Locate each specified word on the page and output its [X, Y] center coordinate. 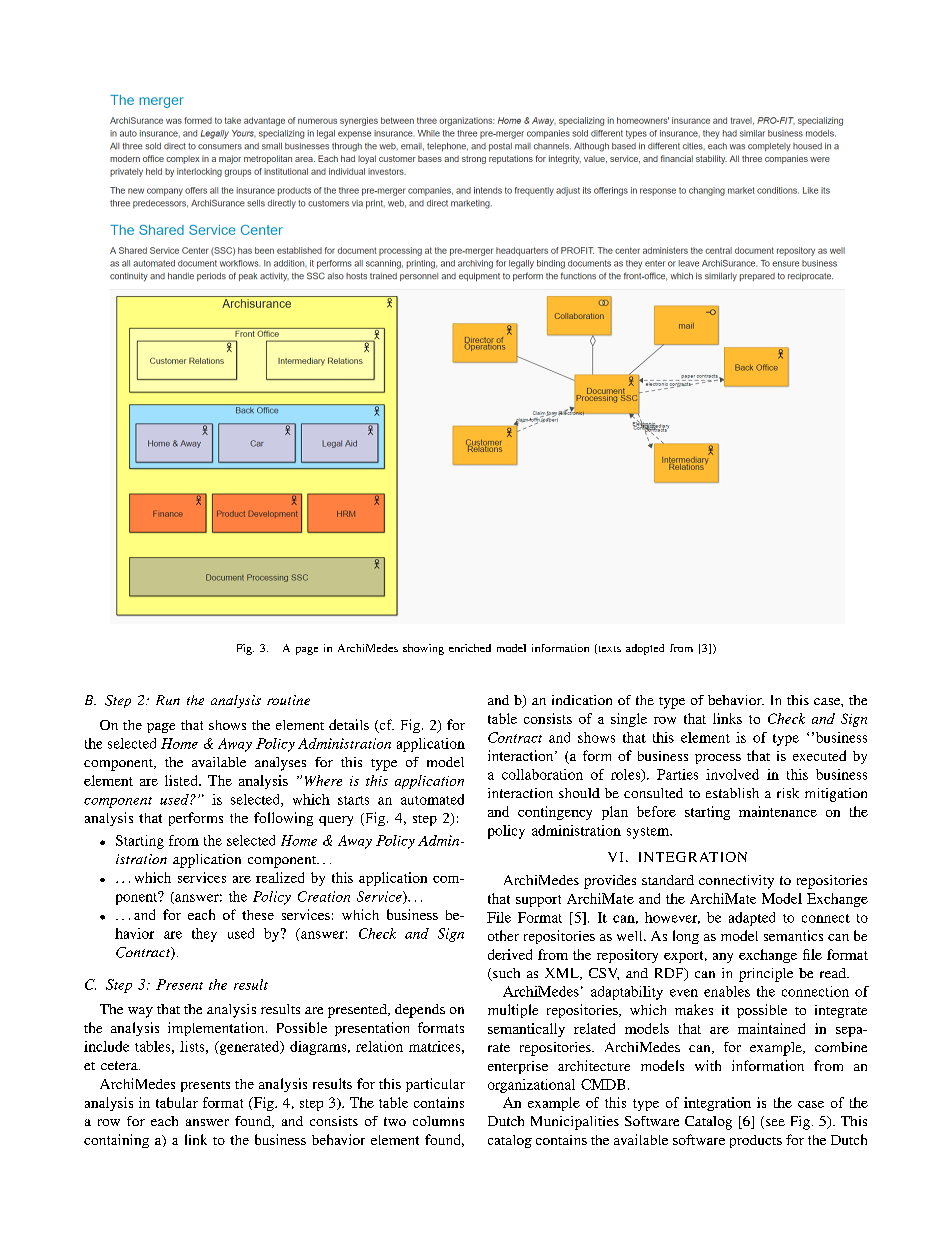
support [538, 901]
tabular [177, 1102]
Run [168, 700]
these [258, 915]
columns [438, 1121]
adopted [645, 649]
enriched [470, 648]
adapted [752, 919]
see [775, 1122]
